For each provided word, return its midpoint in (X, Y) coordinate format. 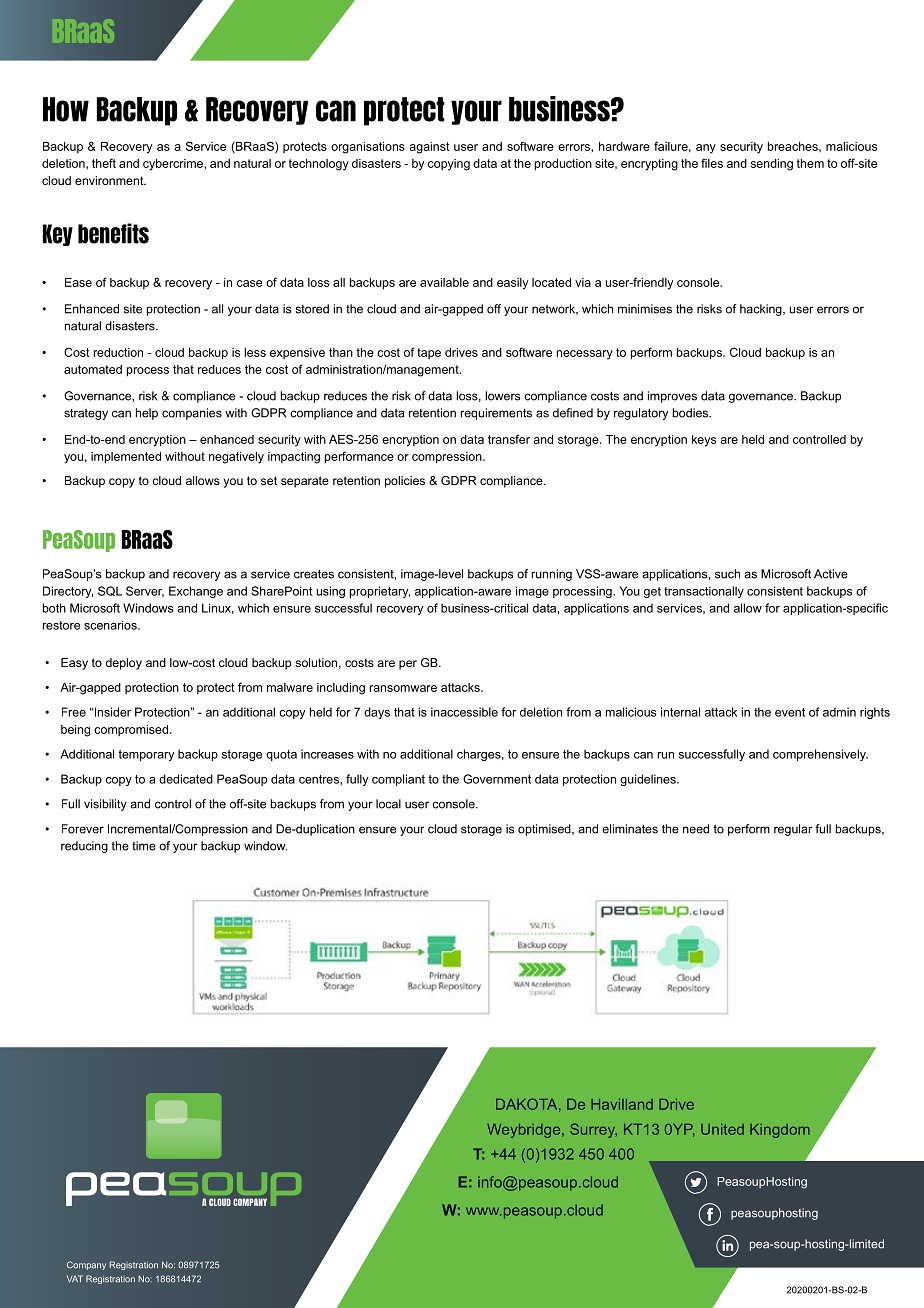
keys (704, 441)
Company (86, 1265)
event (790, 712)
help (147, 414)
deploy (124, 664)
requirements (496, 414)
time (144, 846)
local (388, 804)
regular (793, 830)
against (429, 148)
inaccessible (464, 712)
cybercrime (174, 165)
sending (772, 165)
